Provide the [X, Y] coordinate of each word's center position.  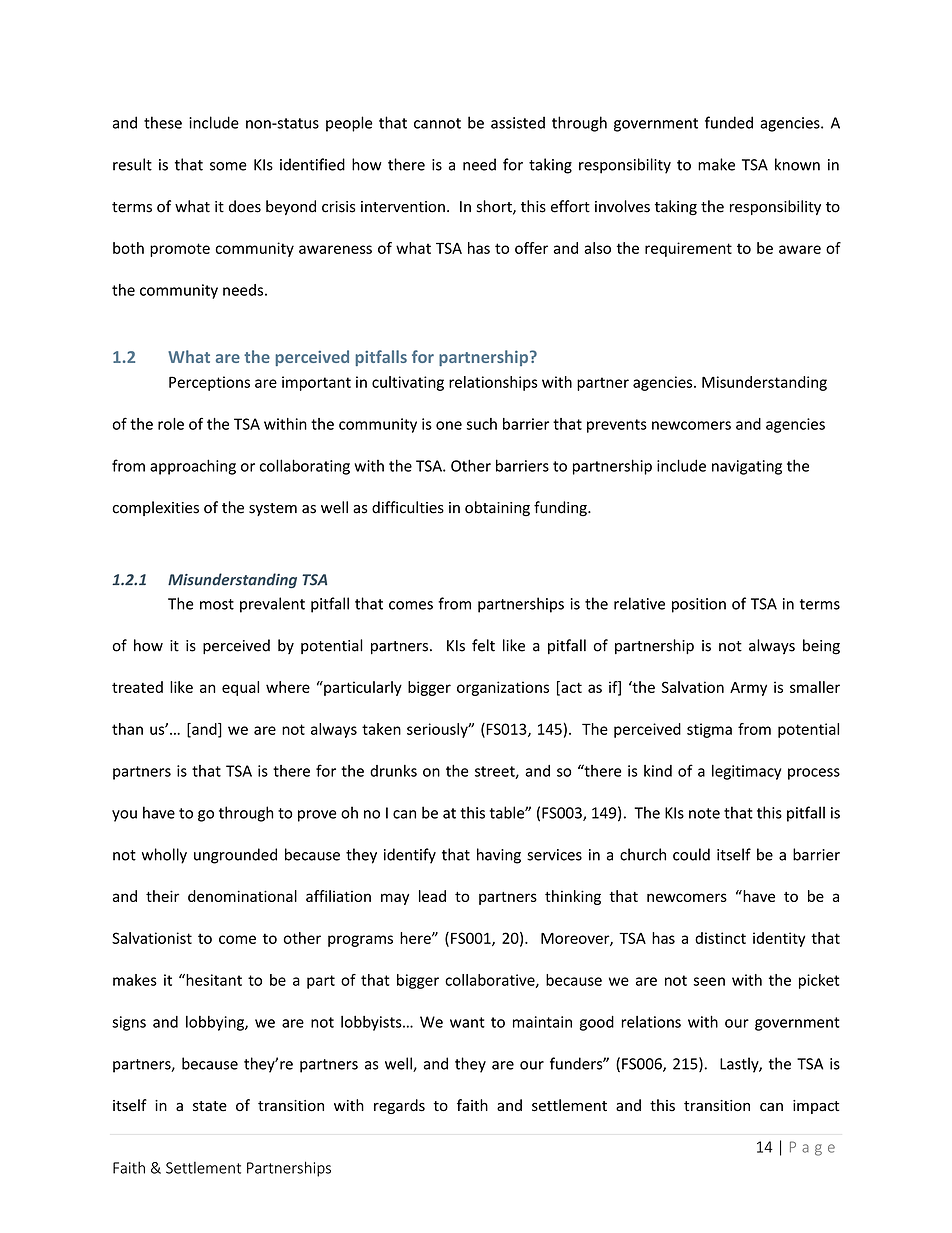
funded [729, 122]
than [127, 729]
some [228, 166]
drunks [393, 771]
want [467, 1022]
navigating [747, 467]
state [210, 1106]
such [481, 424]
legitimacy [746, 772]
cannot [437, 123]
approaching [193, 467]
